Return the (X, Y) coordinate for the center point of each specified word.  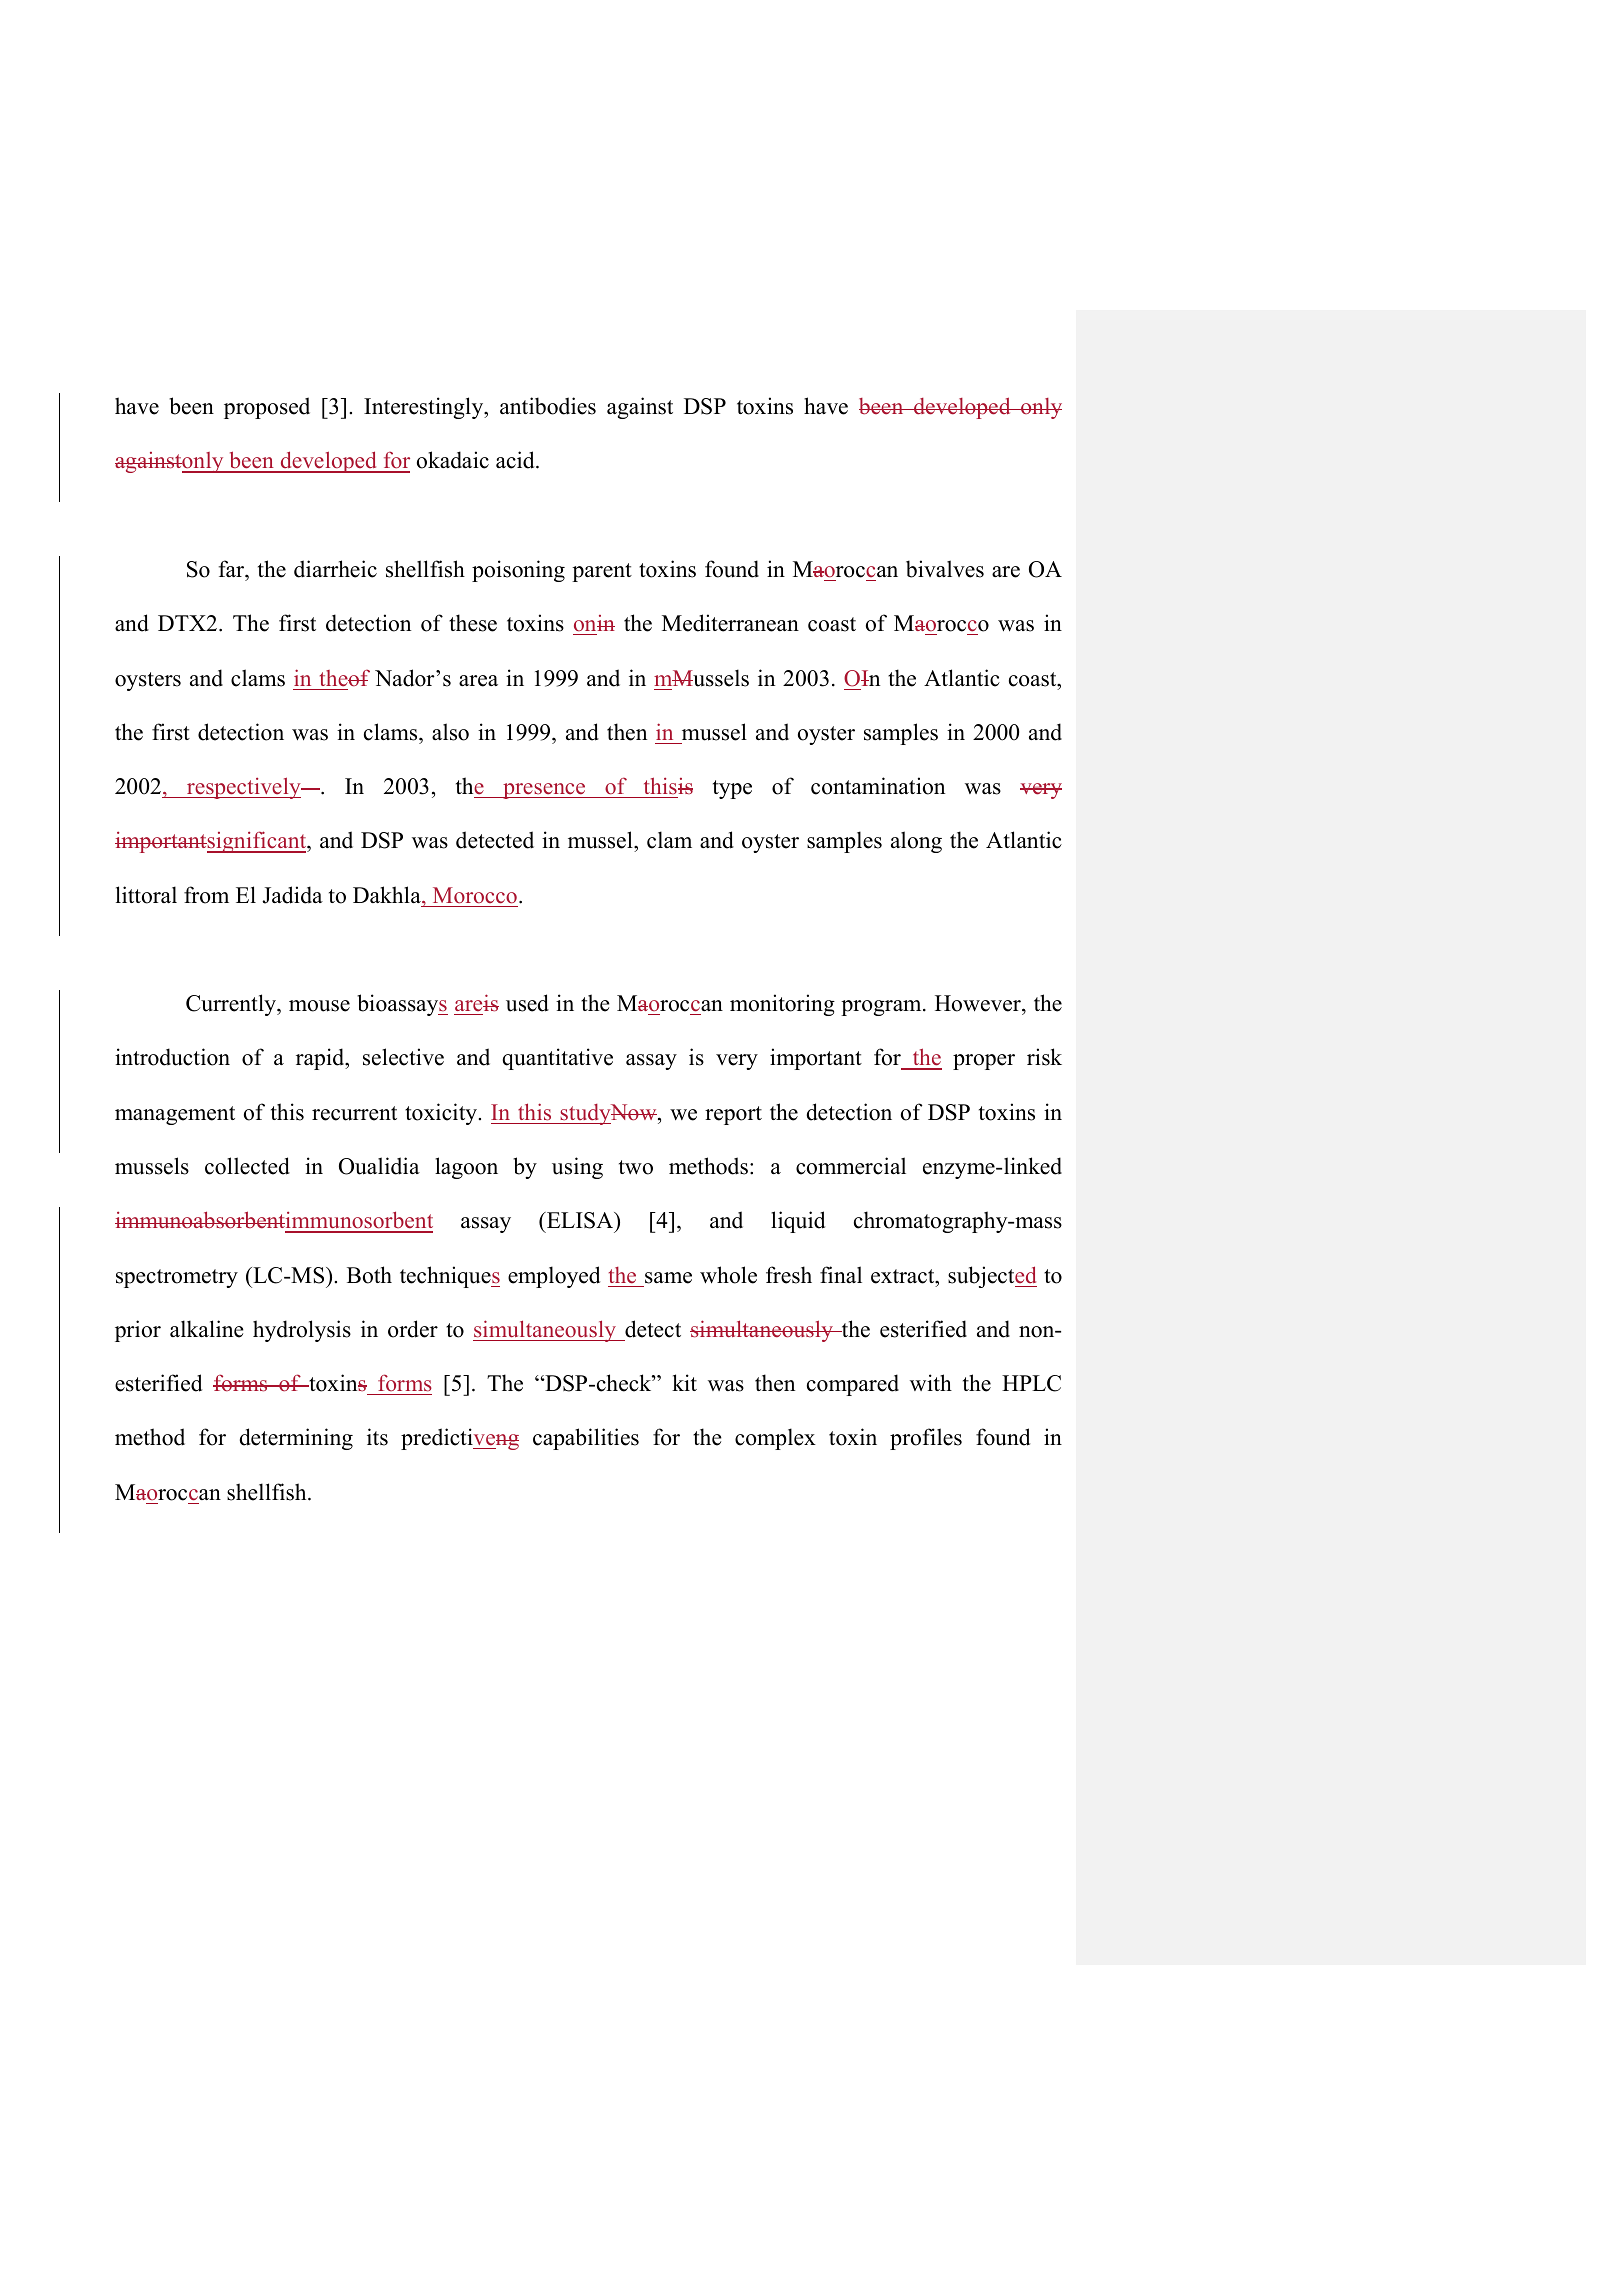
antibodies (548, 406)
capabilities (586, 1439)
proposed (267, 408)
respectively (244, 788)
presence (544, 791)
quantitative (557, 1059)
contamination (878, 786)
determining (296, 1439)
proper (984, 1062)
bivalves (945, 569)
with (931, 1382)
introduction (172, 1057)
